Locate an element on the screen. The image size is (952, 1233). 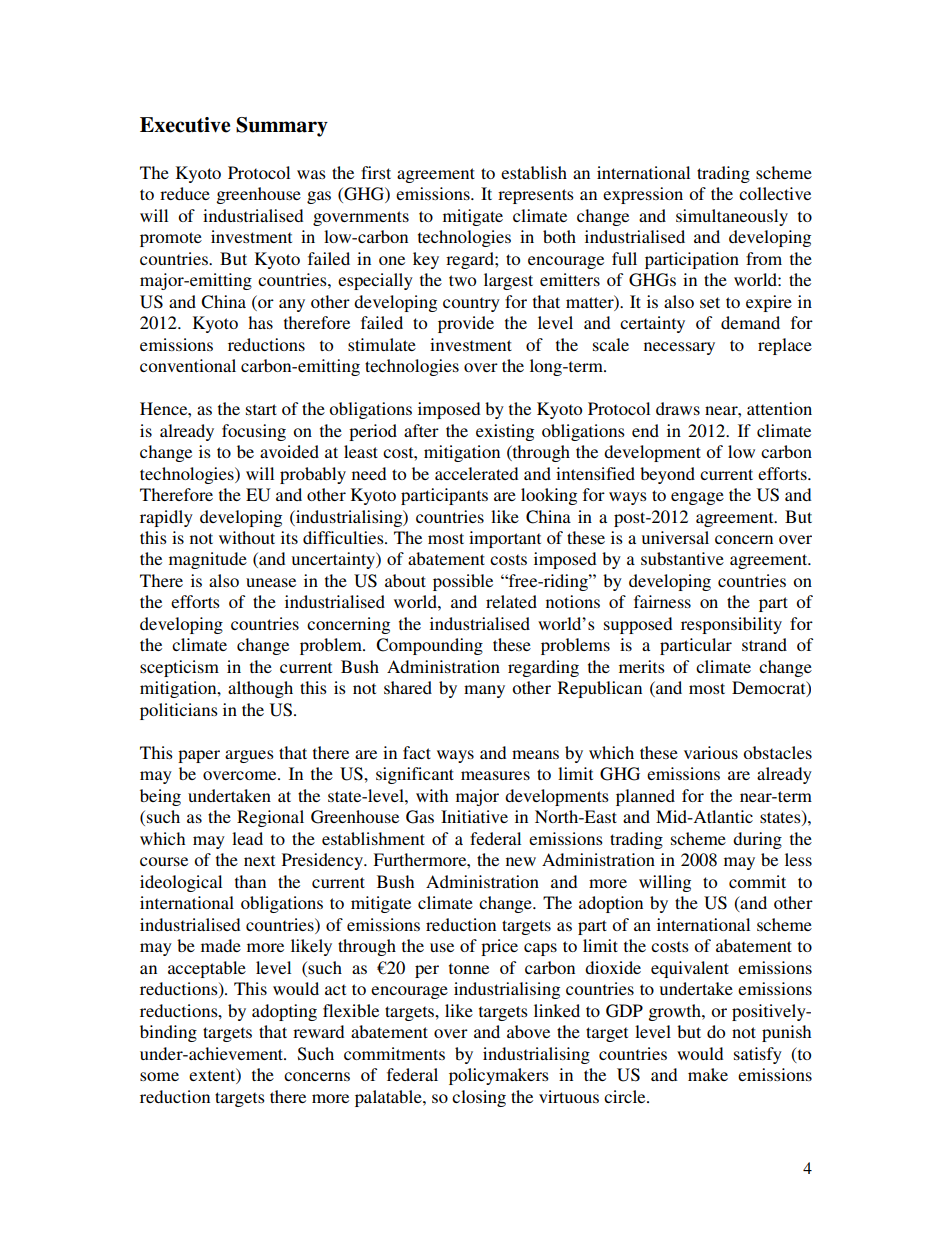
related is located at coordinates (511, 601).
